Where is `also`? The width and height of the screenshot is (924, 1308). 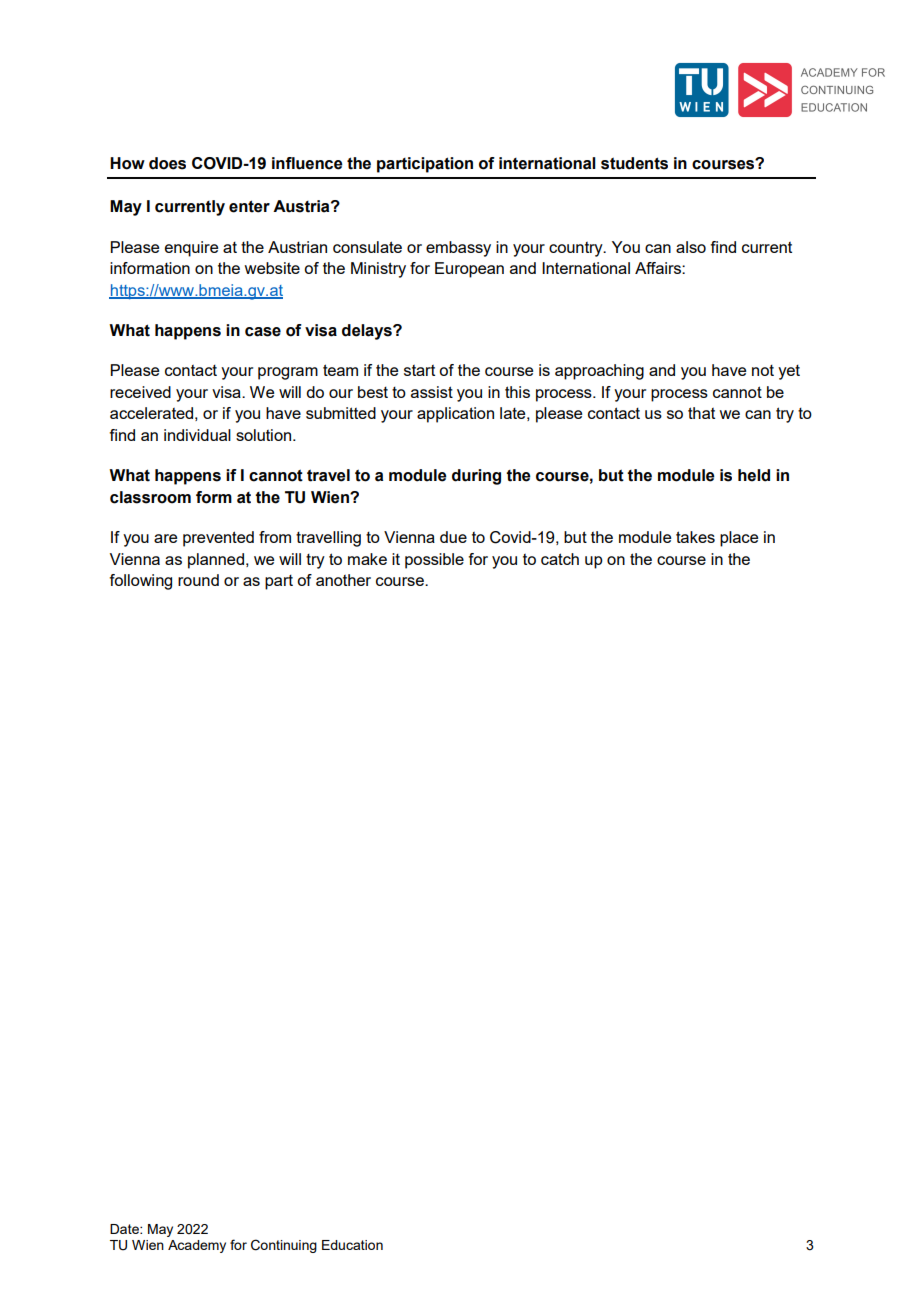
also is located at coordinates (691, 247).
